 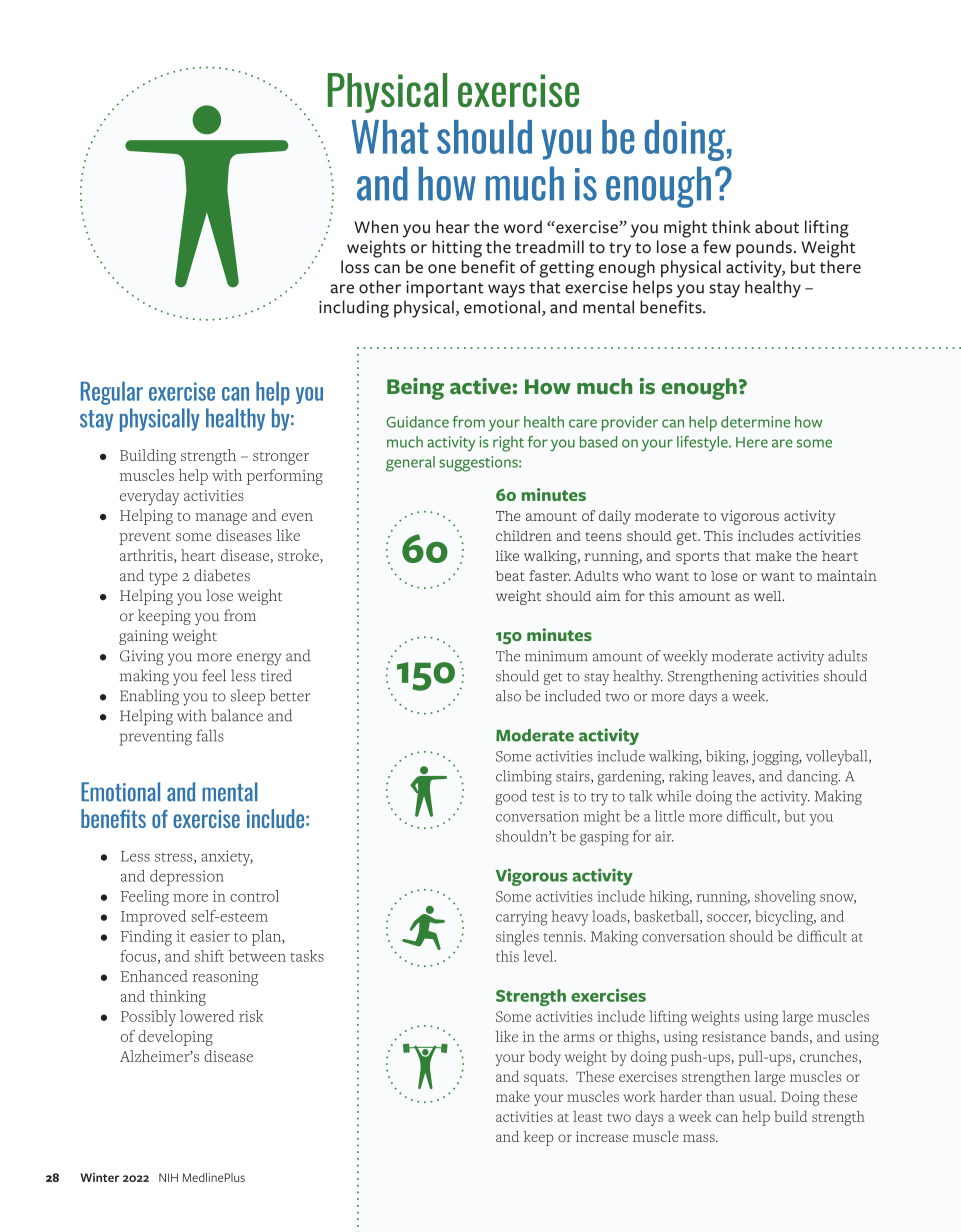 What do you see at coordinates (732, 777) in the screenshot?
I see `leaves` at bounding box center [732, 777].
